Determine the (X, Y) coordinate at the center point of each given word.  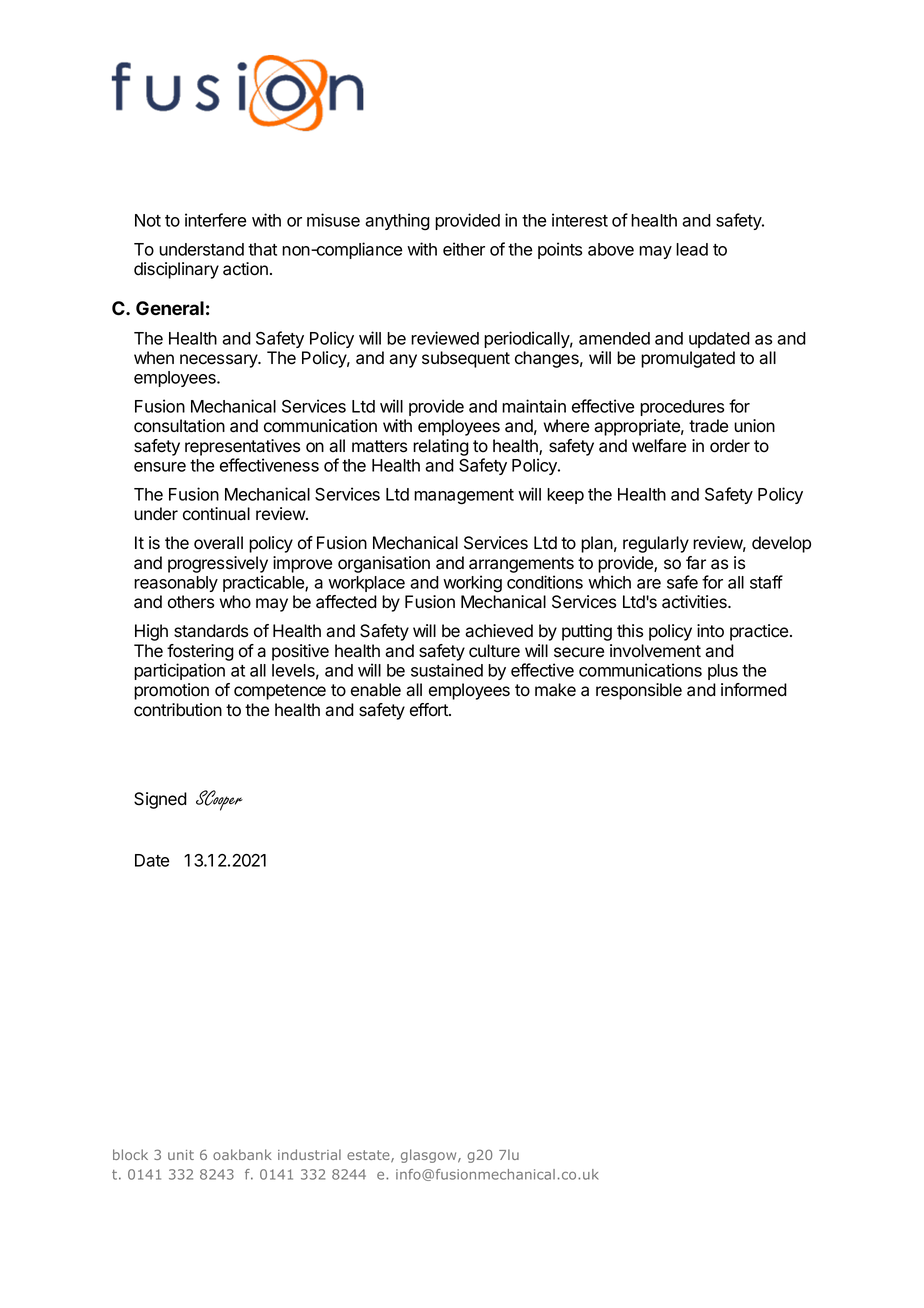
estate (369, 1156)
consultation (179, 426)
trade (708, 426)
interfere (215, 220)
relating (441, 447)
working (472, 584)
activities (695, 602)
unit (181, 1155)
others (191, 602)
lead (692, 249)
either (464, 249)
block (130, 1154)
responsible (639, 691)
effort (430, 710)
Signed (160, 800)
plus (723, 672)
